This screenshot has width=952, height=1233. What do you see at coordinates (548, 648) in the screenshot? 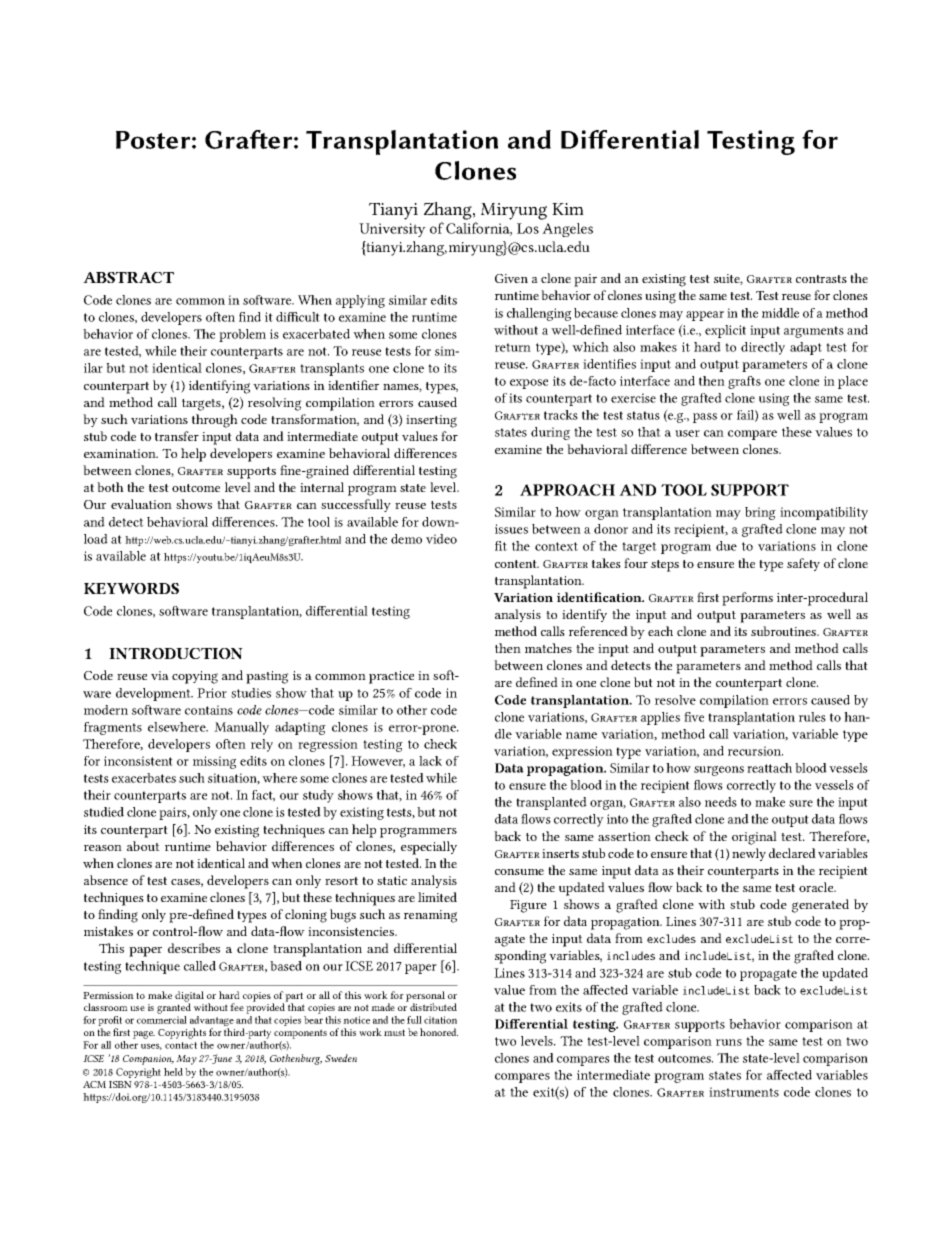
I see `matches` at bounding box center [548, 648].
